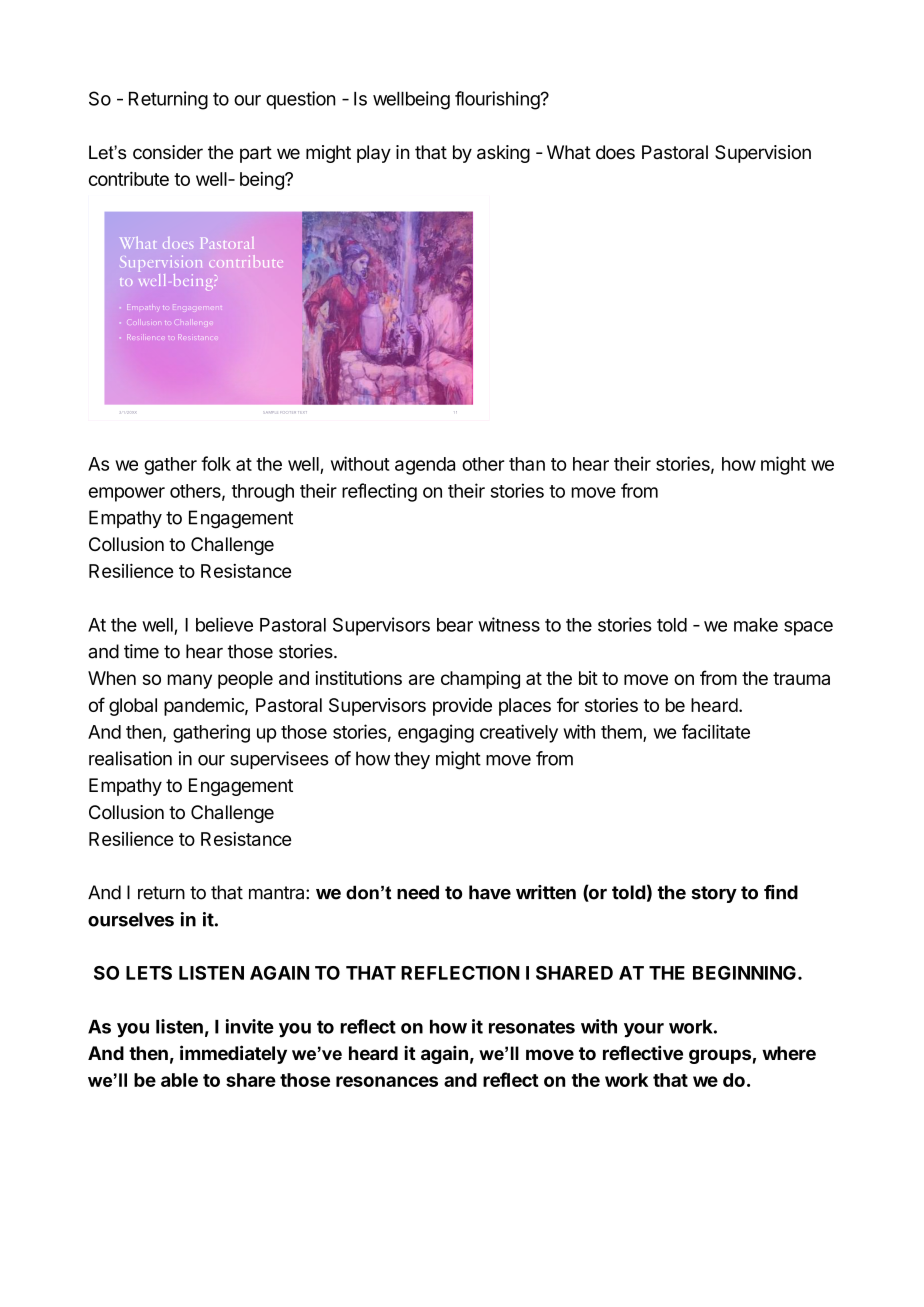  Describe the element at coordinates (716, 731) in the document. I see `facilitate` at that location.
